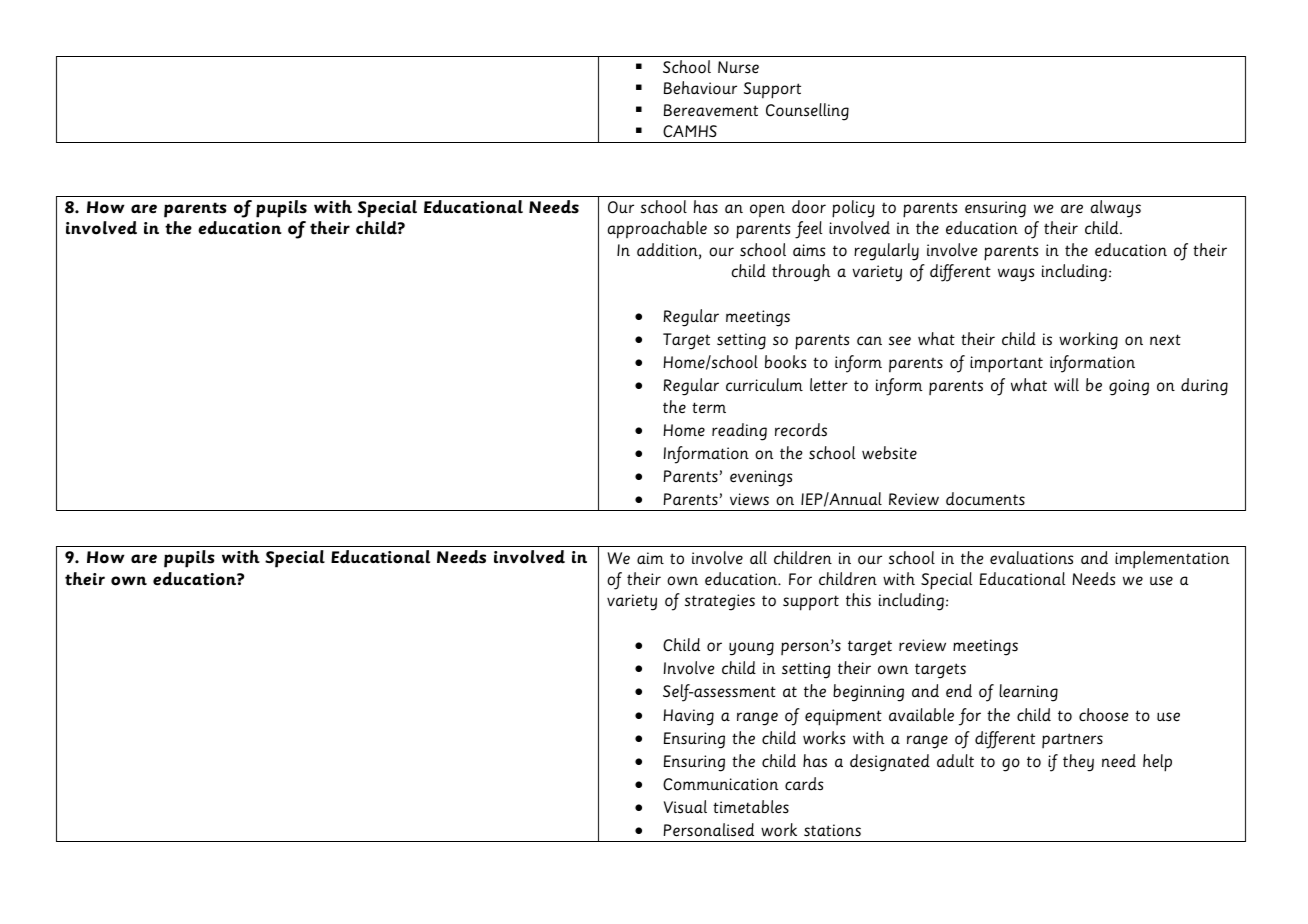  What do you see at coordinates (1172, 559) in the page?
I see `implementation` at bounding box center [1172, 559].
